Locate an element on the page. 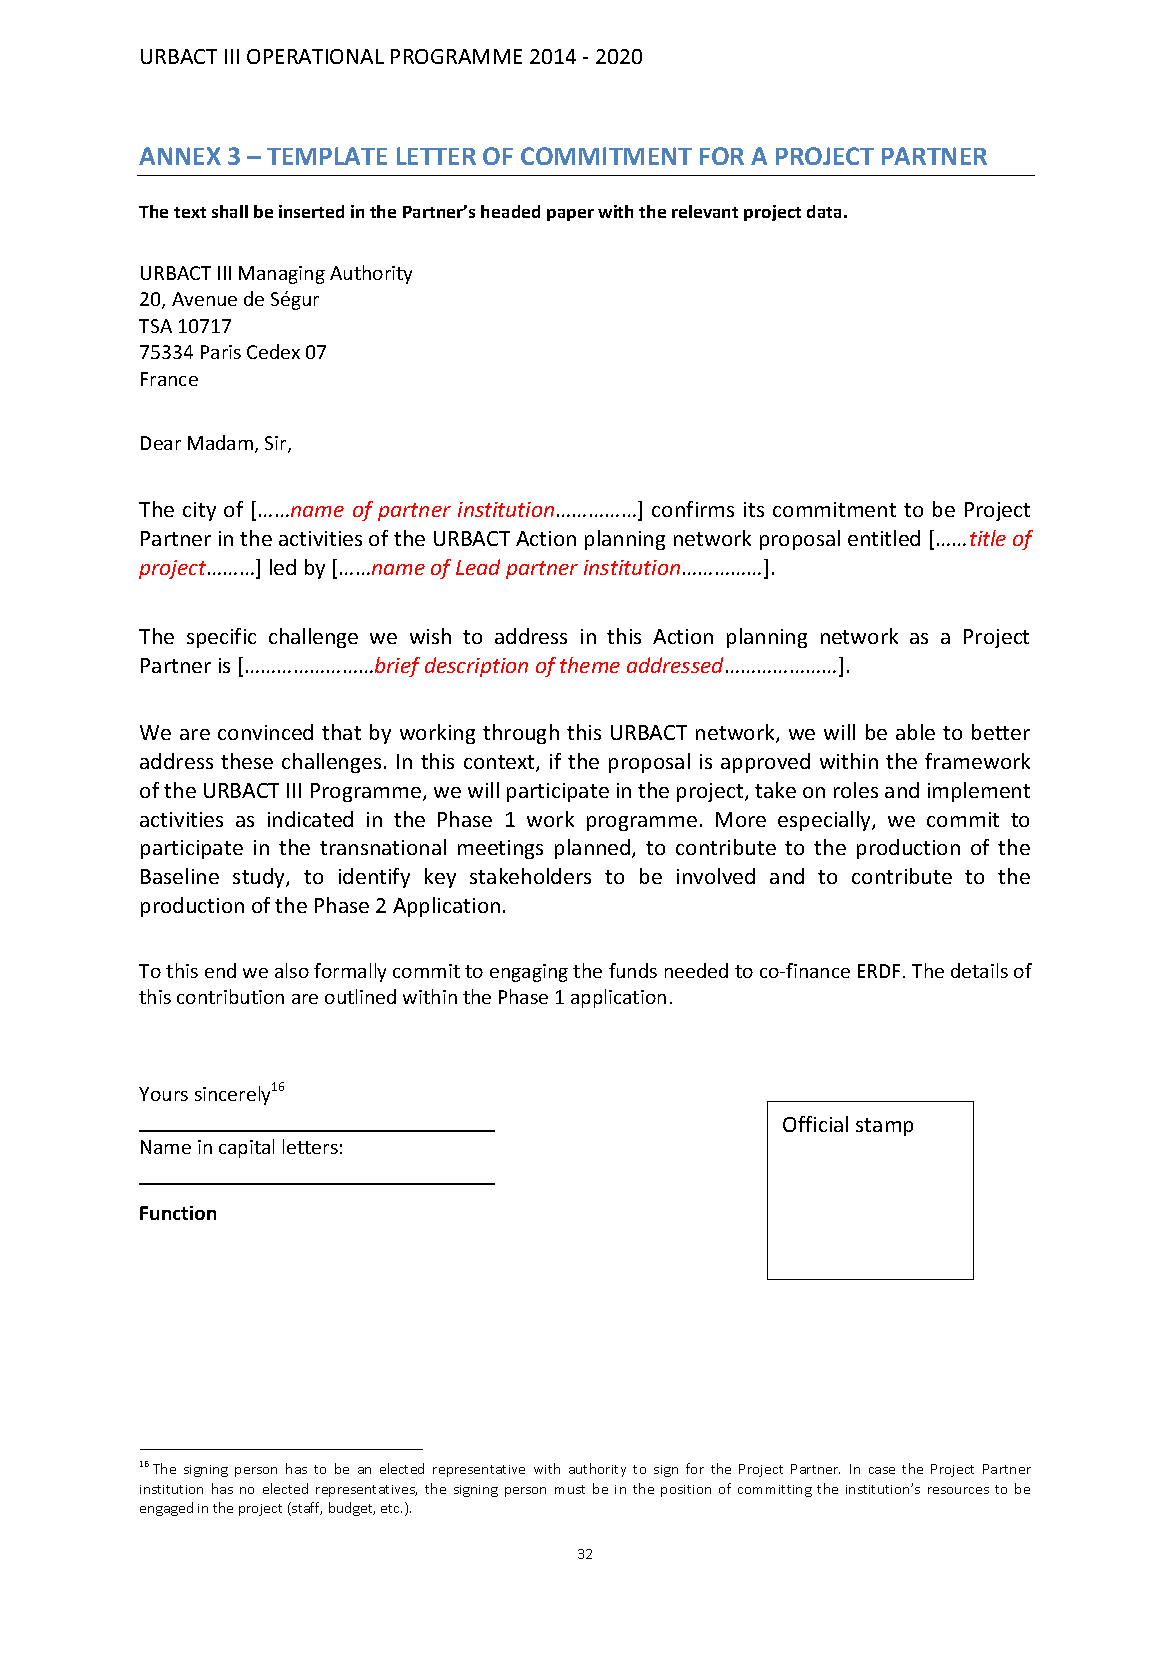 Image resolution: width=1171 pixels, height=1657 pixels. case is located at coordinates (882, 1470).
